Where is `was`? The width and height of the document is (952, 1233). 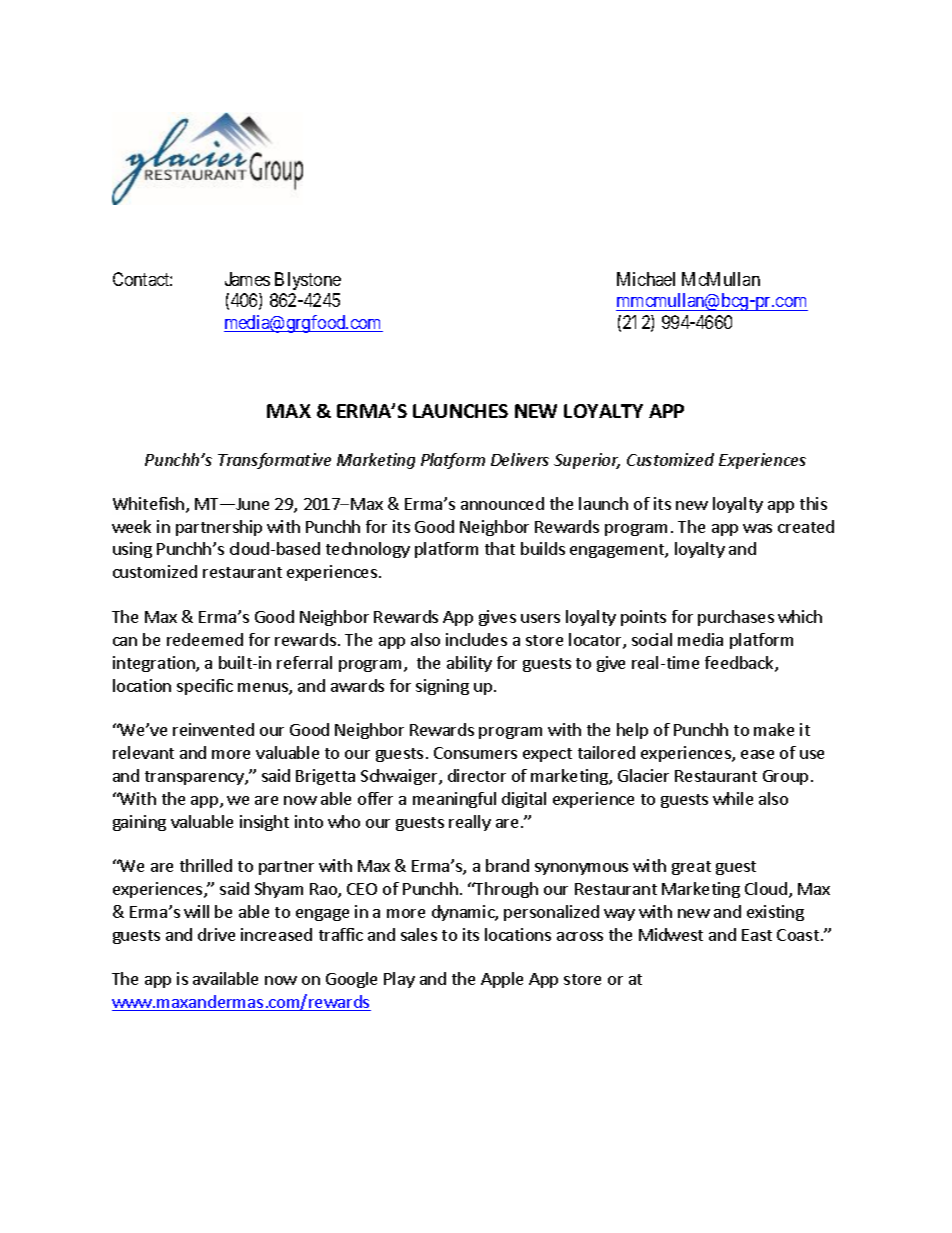
was is located at coordinates (757, 528).
